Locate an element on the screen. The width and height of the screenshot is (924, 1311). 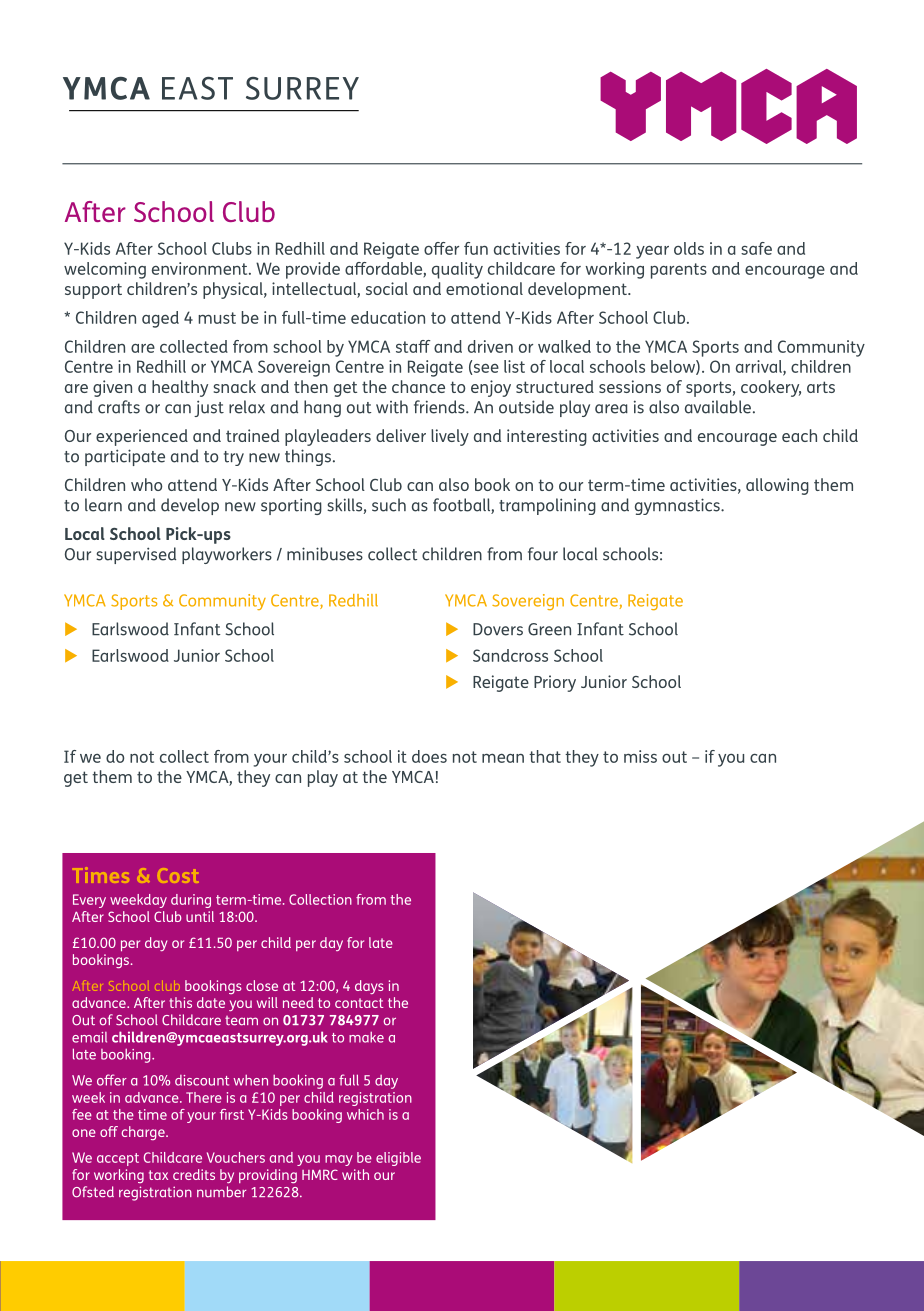
does is located at coordinates (429, 756).
